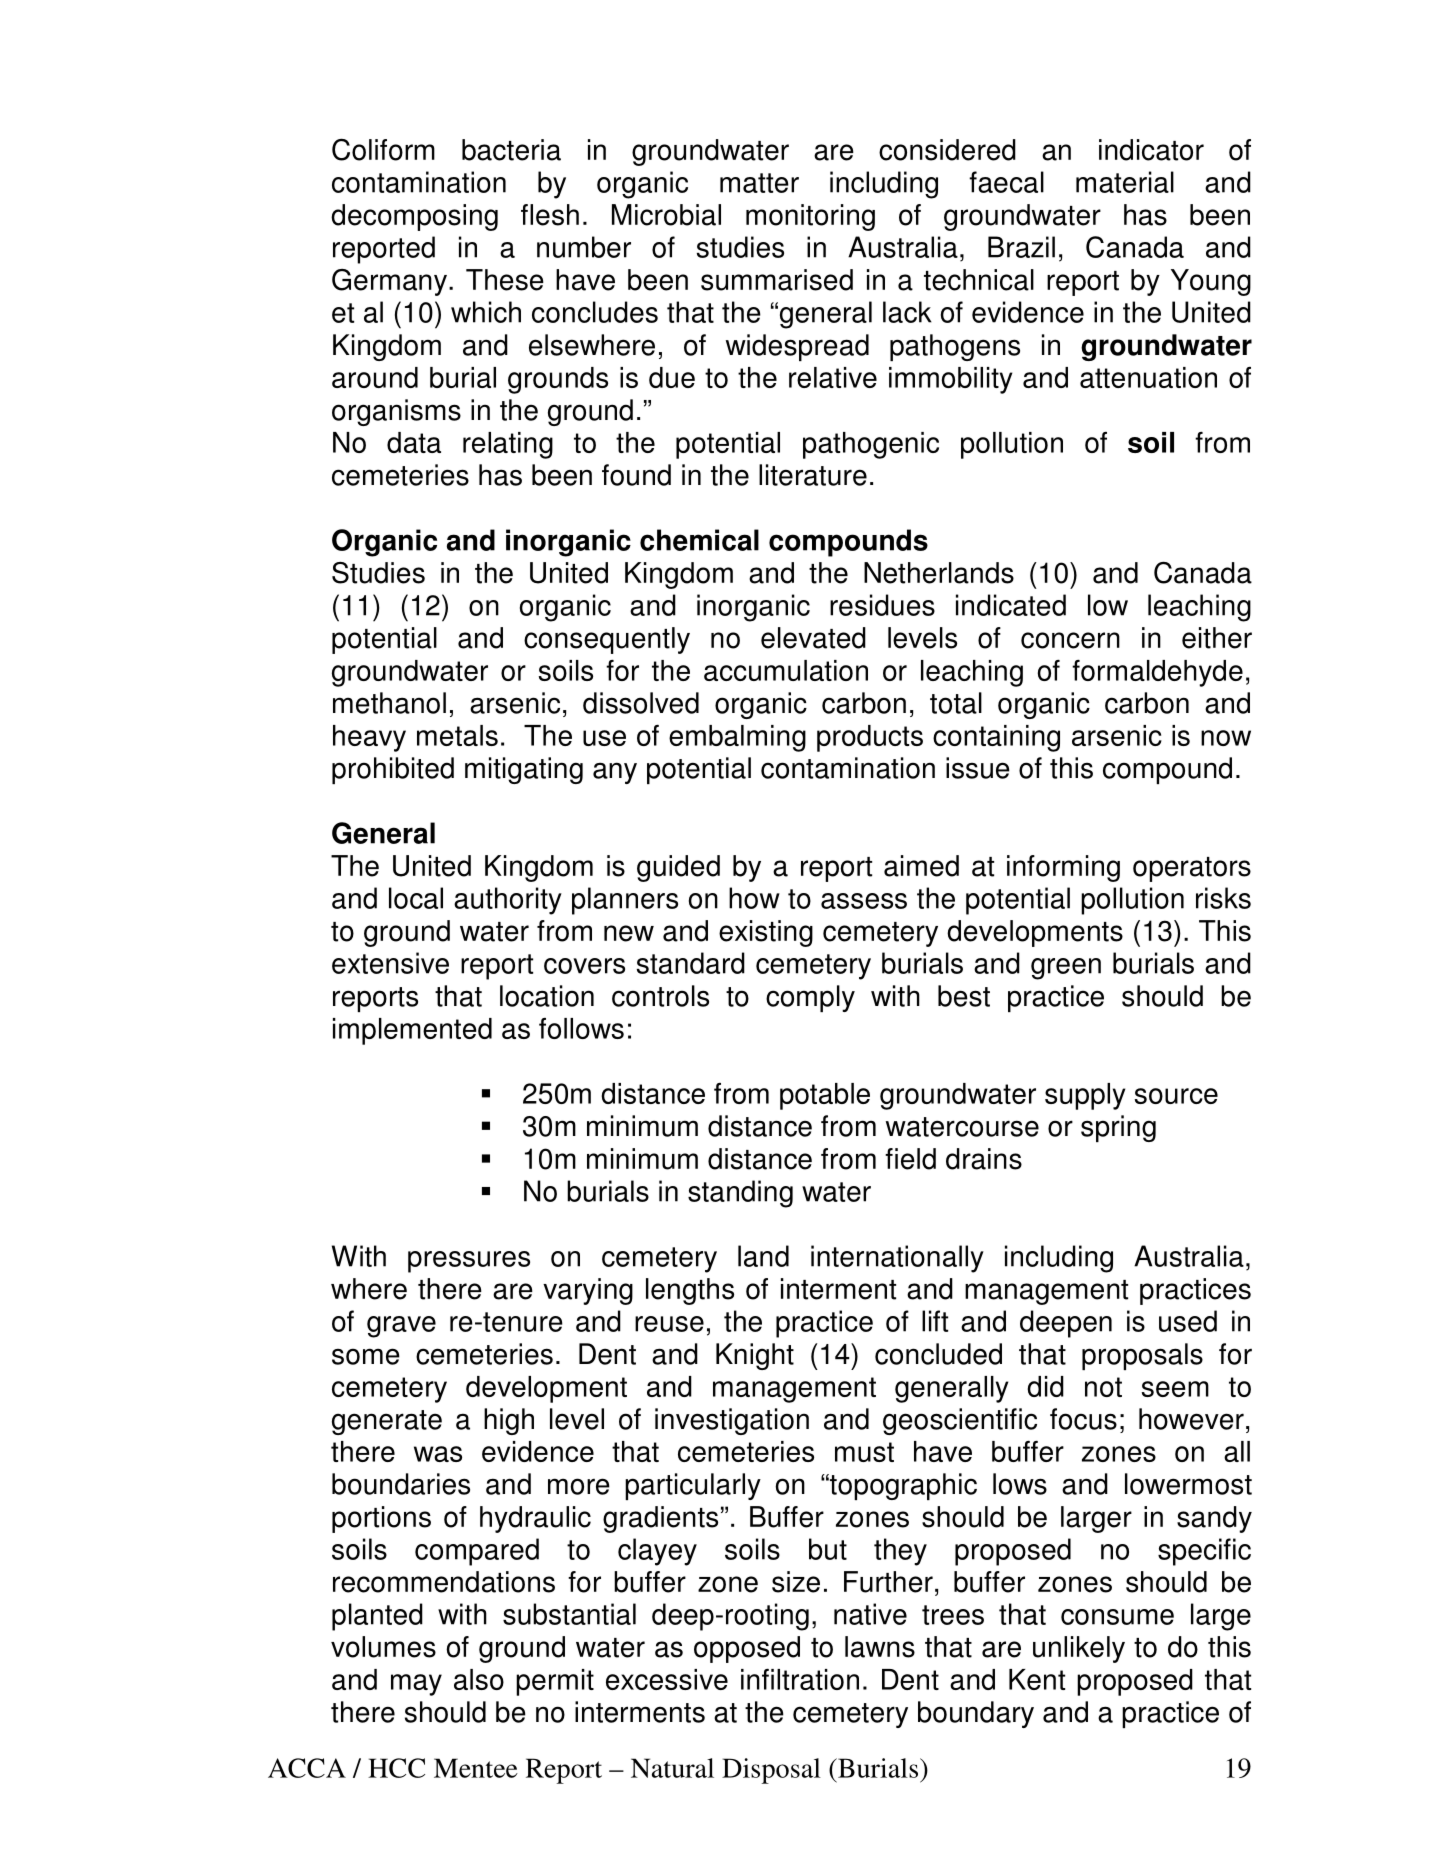 Image resolution: width=1443 pixels, height=1868 pixels. I want to click on authority, so click(508, 901).
